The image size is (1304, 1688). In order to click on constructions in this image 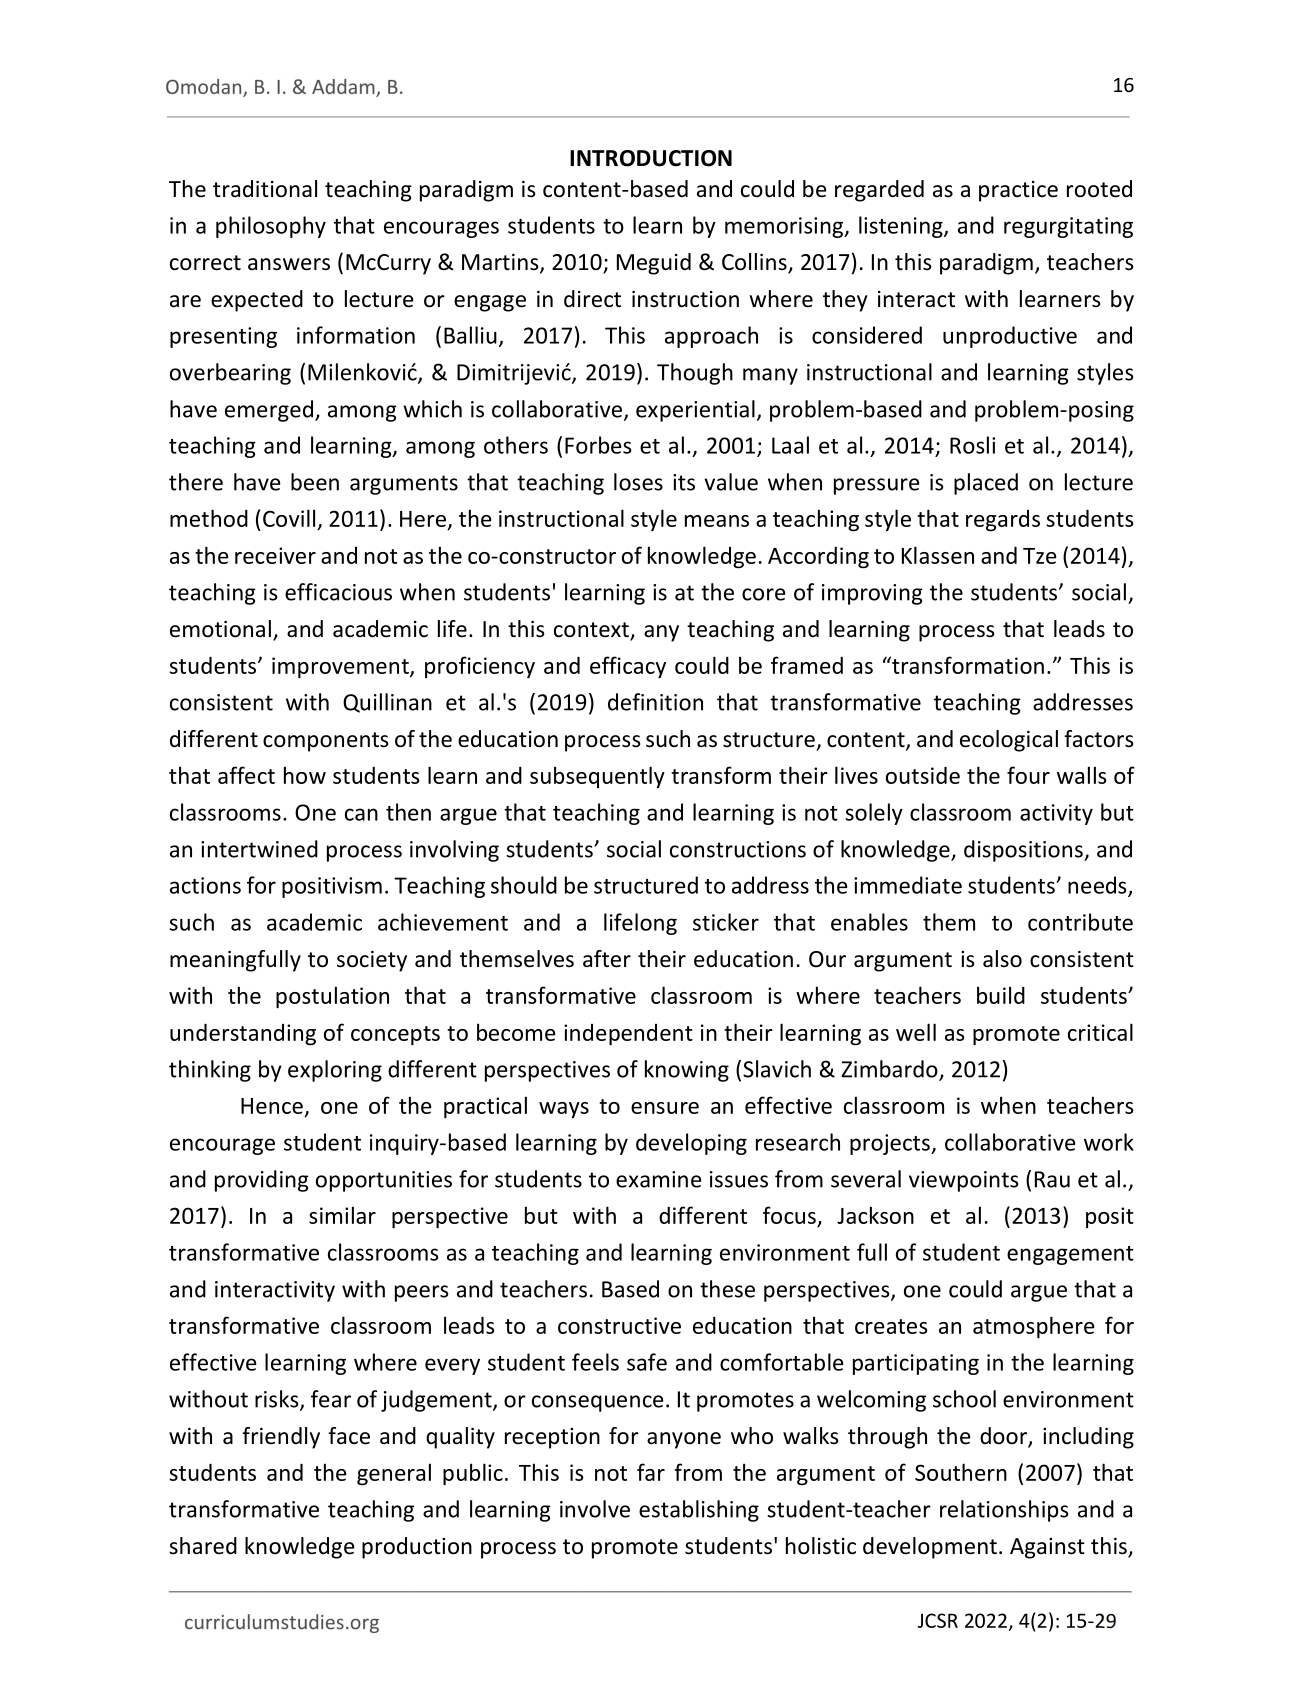, I will do `click(738, 849)`.
